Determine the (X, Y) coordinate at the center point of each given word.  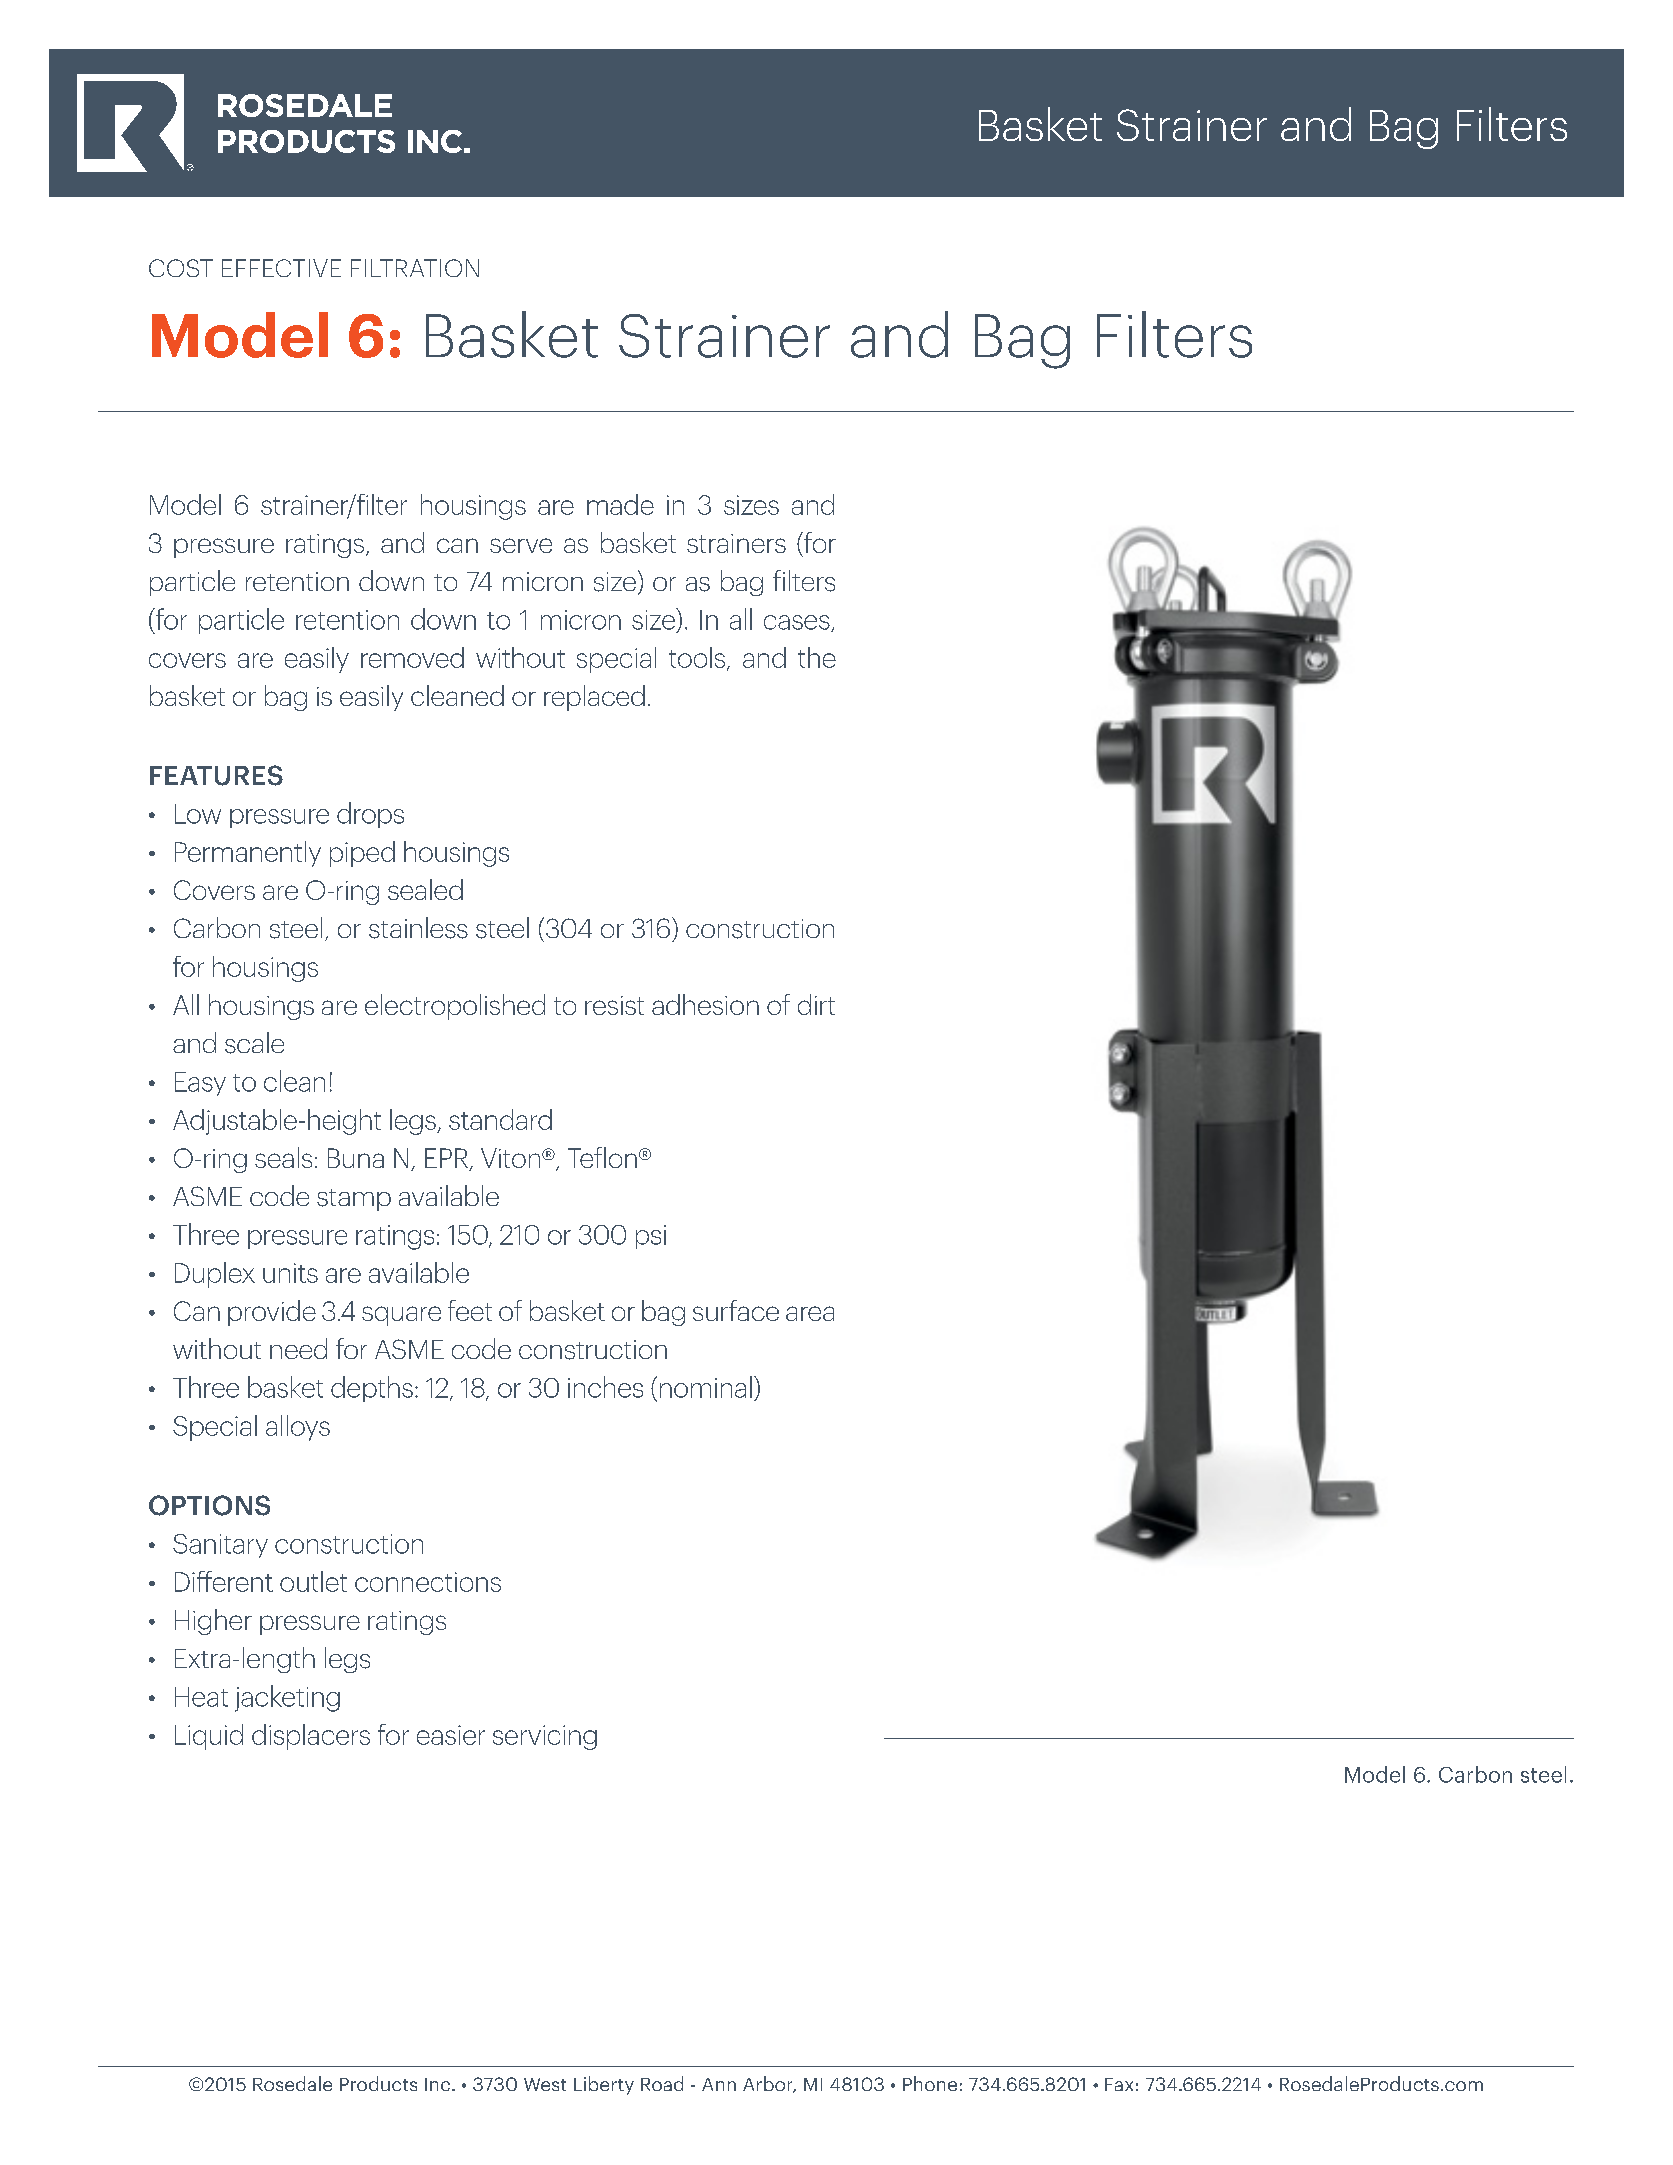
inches (605, 1387)
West (545, 2084)
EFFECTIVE (281, 268)
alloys (298, 1428)
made (620, 504)
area (810, 1313)
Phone (930, 2083)
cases (798, 623)
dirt (816, 1004)
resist (614, 1005)
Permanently (248, 854)
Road (662, 2083)
